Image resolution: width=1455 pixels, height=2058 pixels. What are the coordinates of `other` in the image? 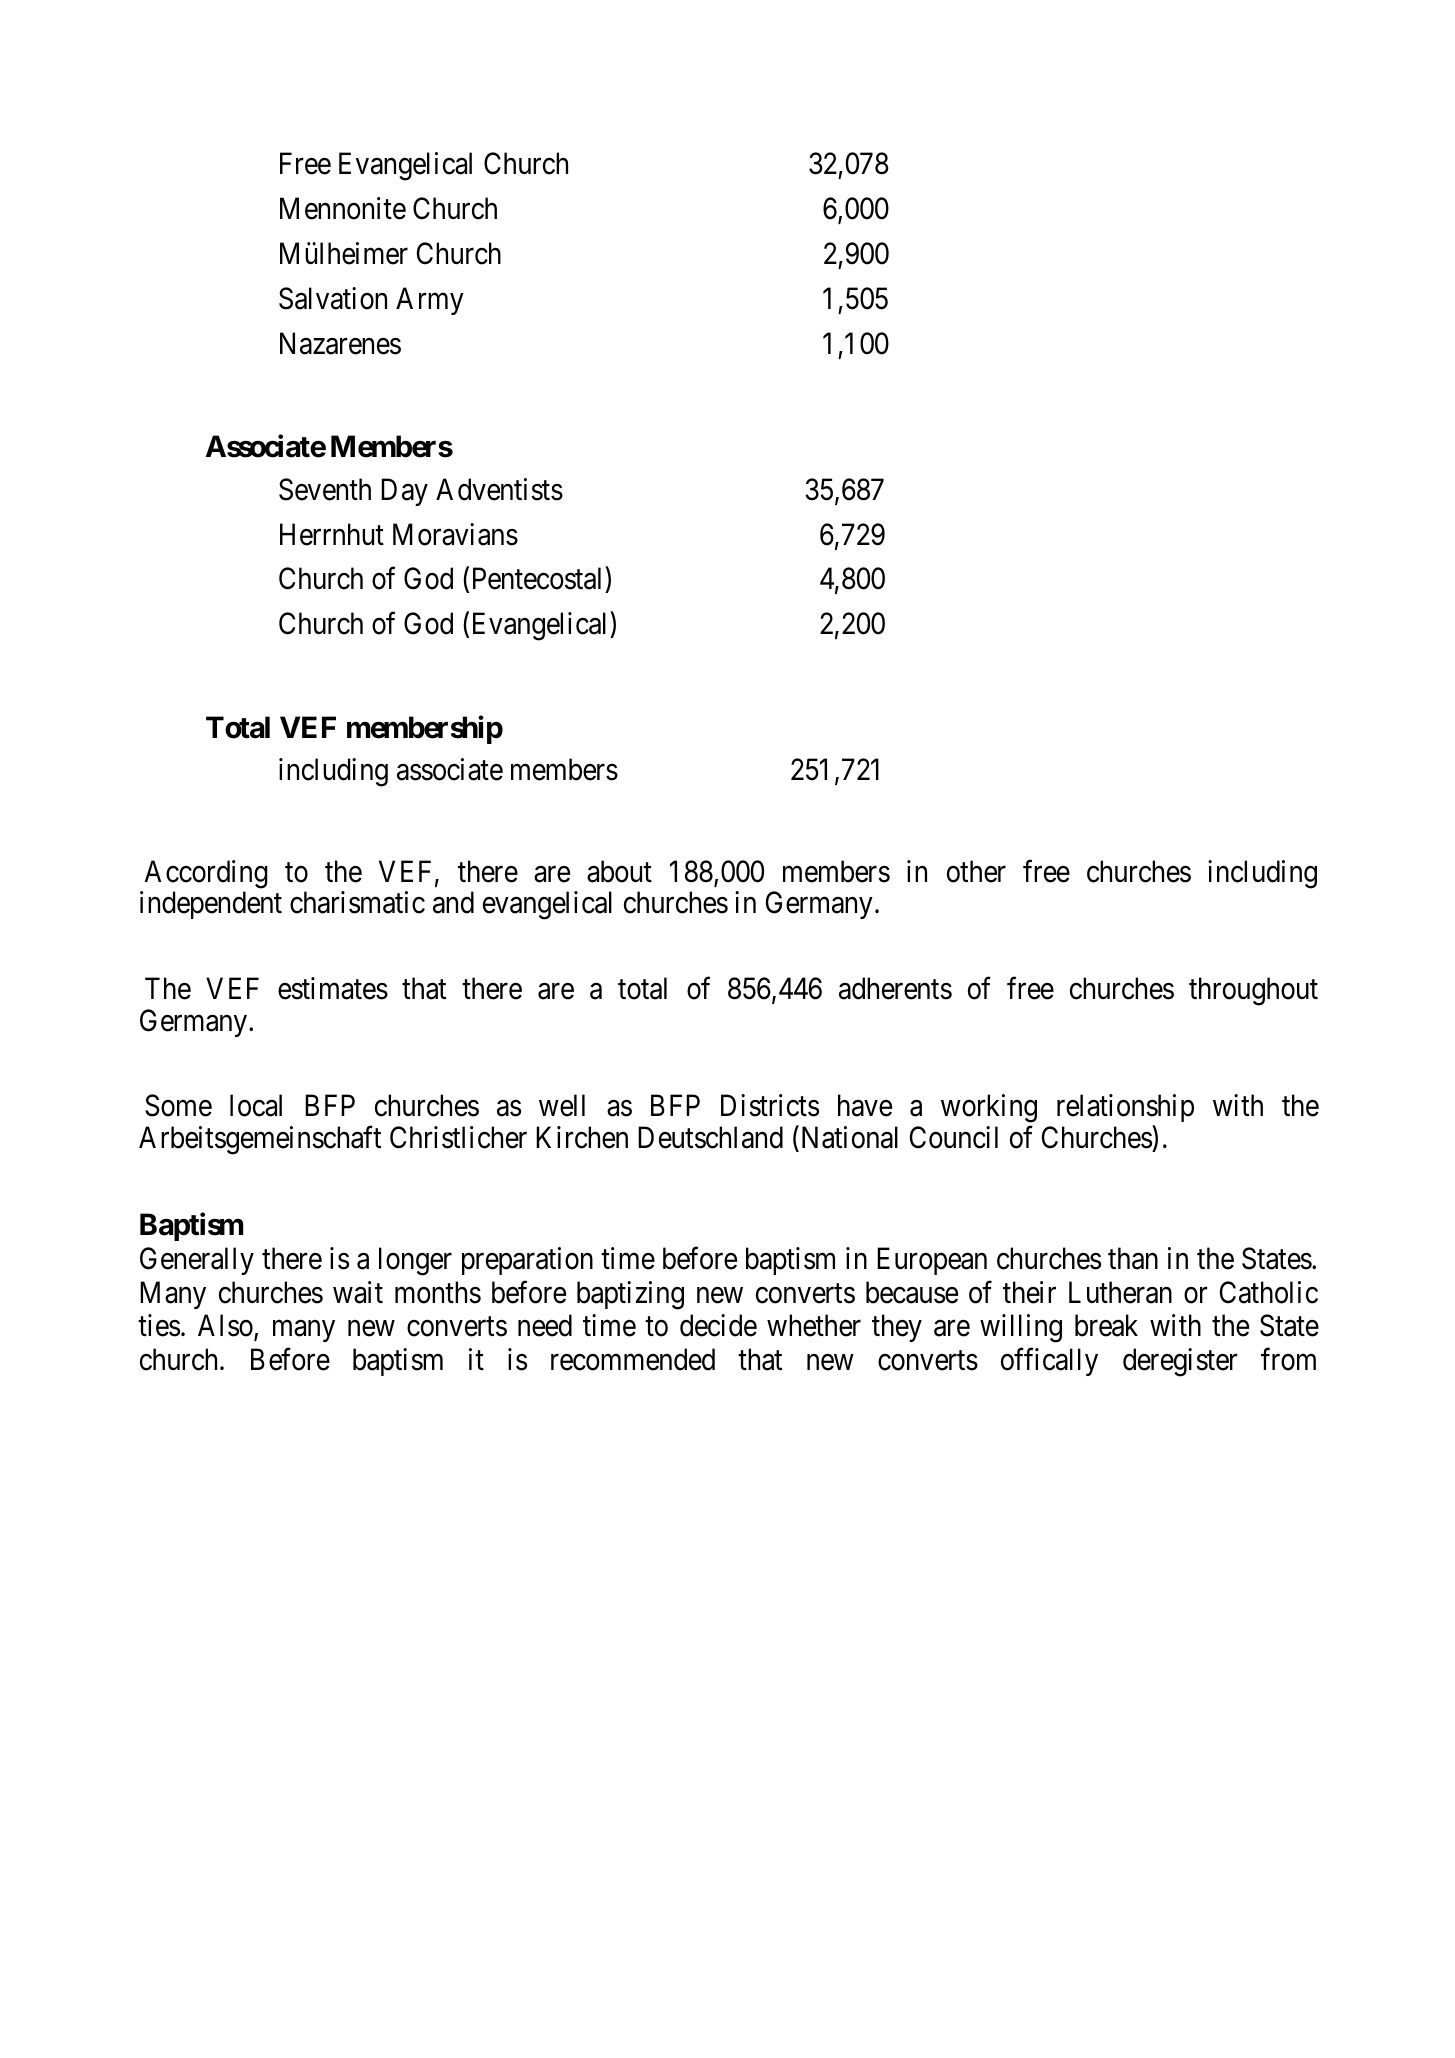 It's located at (976, 871).
